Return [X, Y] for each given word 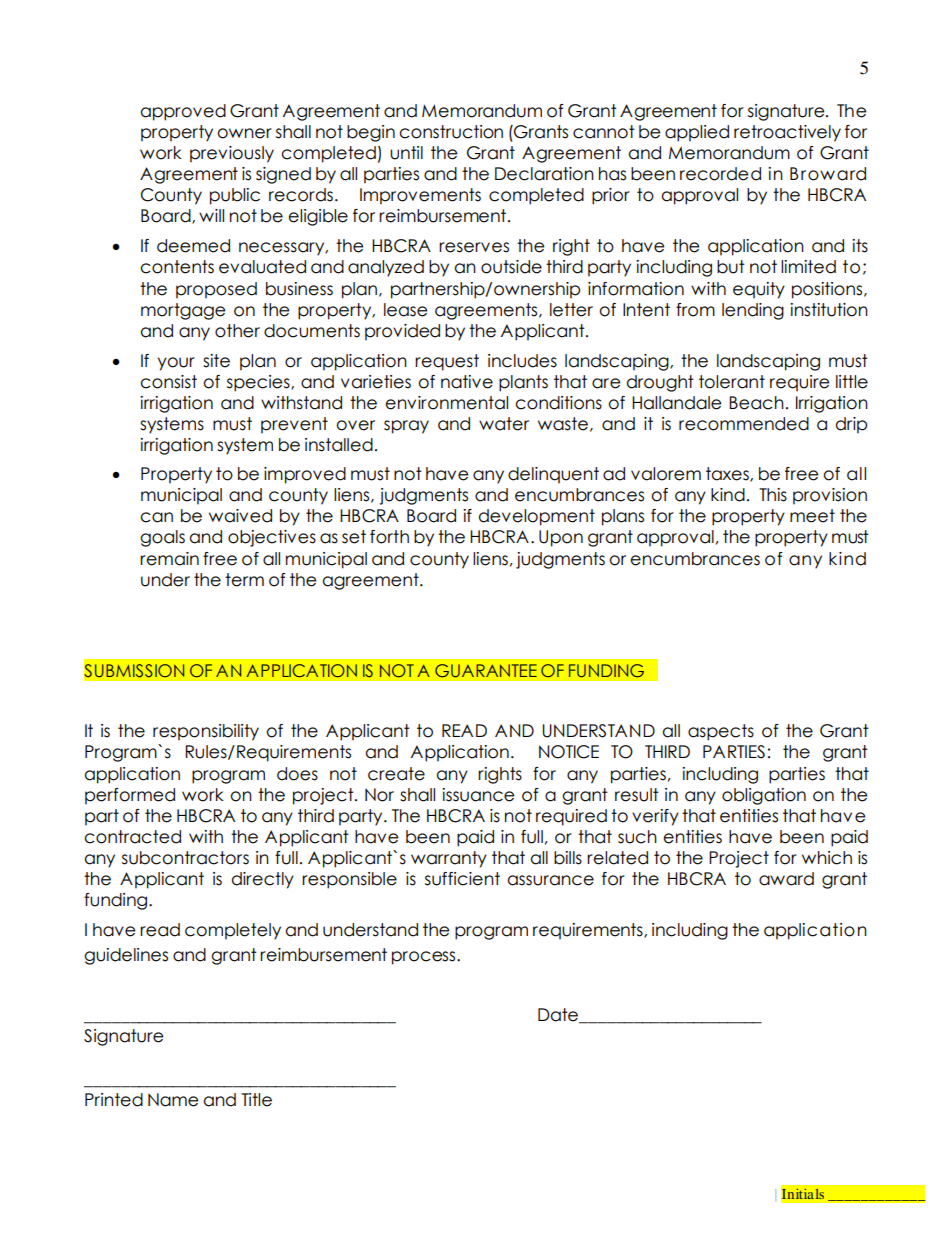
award [786, 879]
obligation [764, 796]
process [425, 958]
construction [451, 132]
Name [173, 1100]
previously [232, 154]
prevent [294, 425]
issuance [478, 795]
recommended [744, 424]
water [504, 424]
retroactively [787, 133]
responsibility [206, 732]
